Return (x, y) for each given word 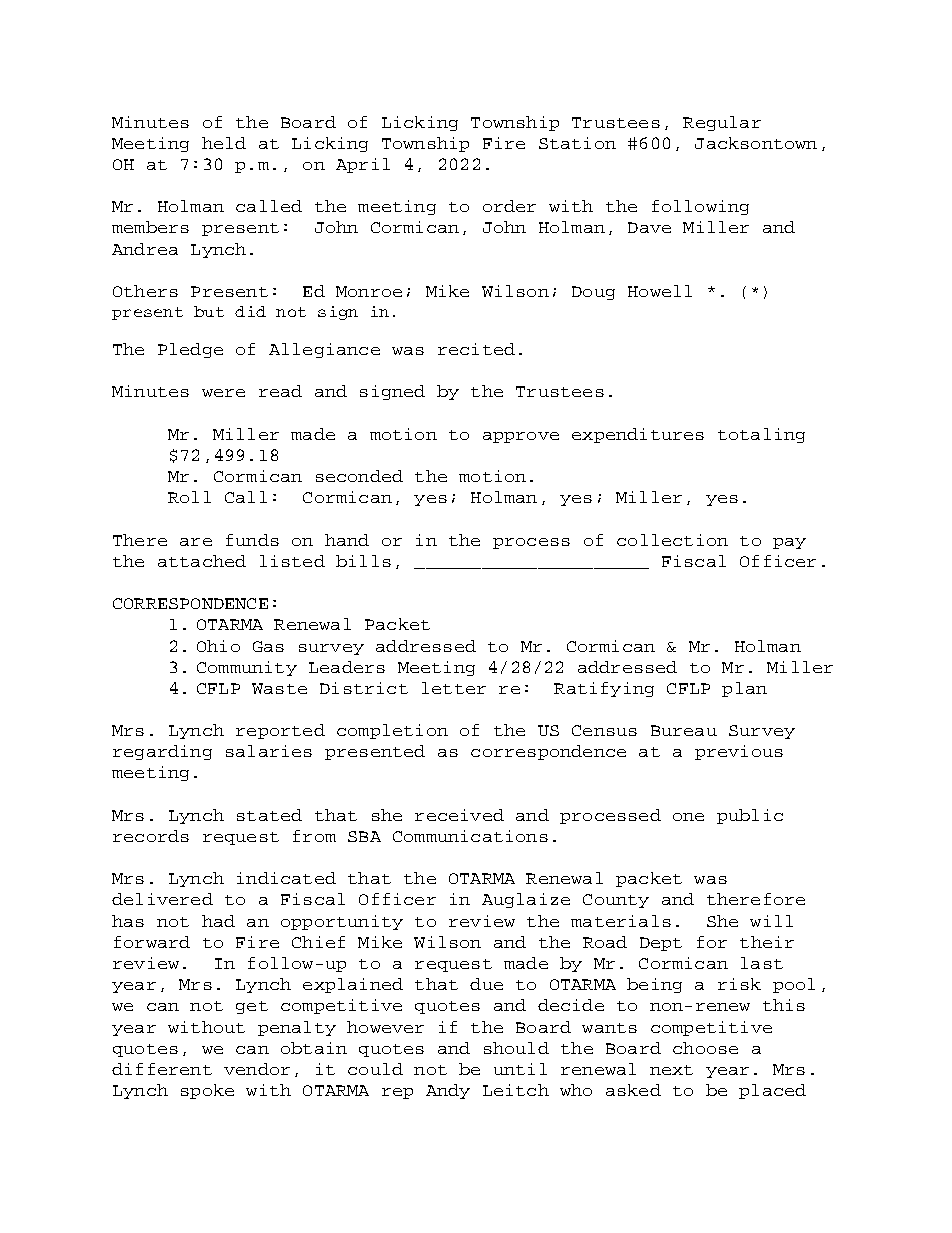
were (223, 393)
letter (454, 688)
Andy (448, 1091)
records (151, 836)
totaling (761, 435)
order (509, 206)
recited (476, 349)
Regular (722, 123)
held (224, 143)
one (688, 817)
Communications (470, 836)
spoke (207, 1091)
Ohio (218, 646)
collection (672, 540)
